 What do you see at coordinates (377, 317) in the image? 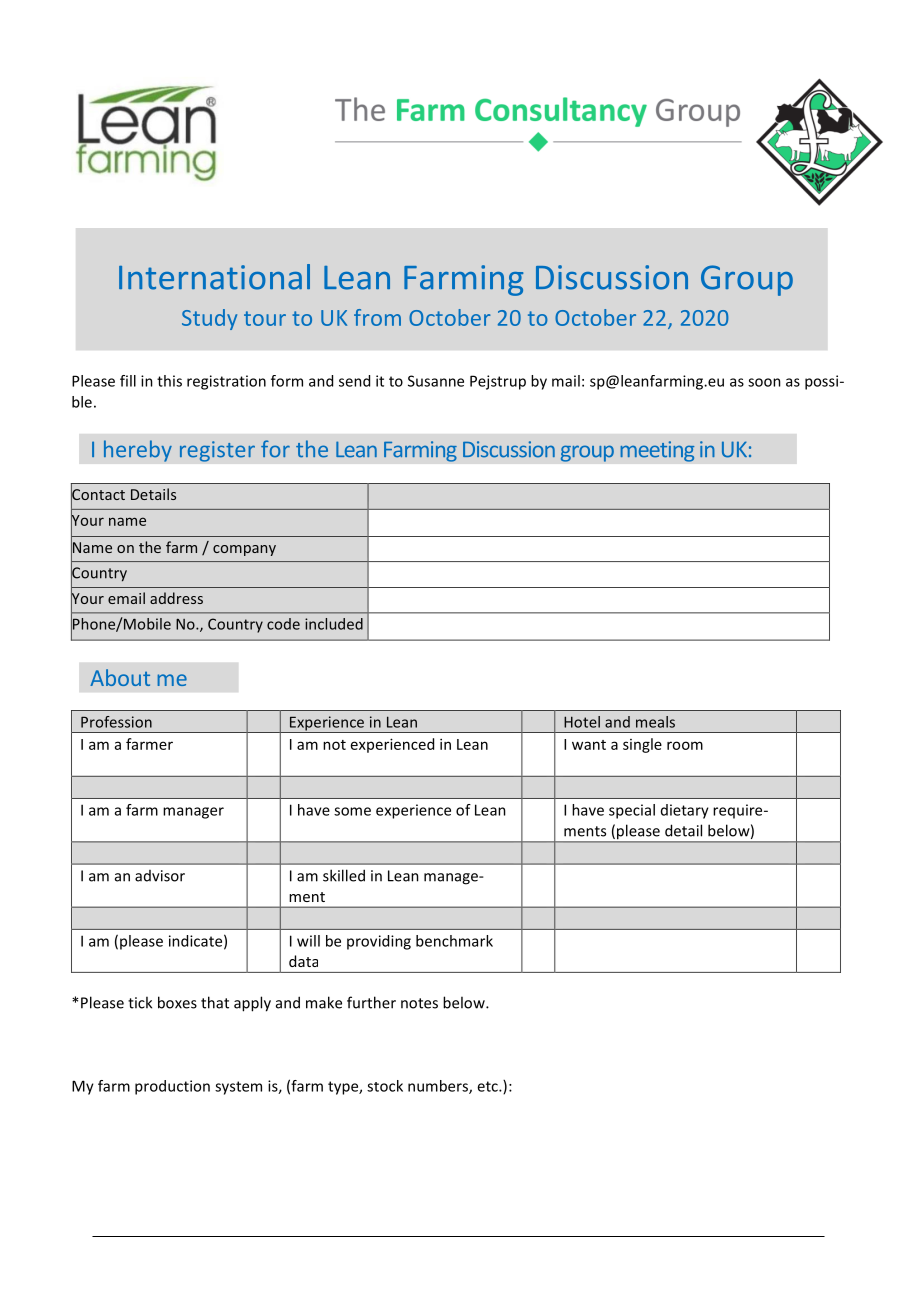
I see `from` at bounding box center [377, 317].
